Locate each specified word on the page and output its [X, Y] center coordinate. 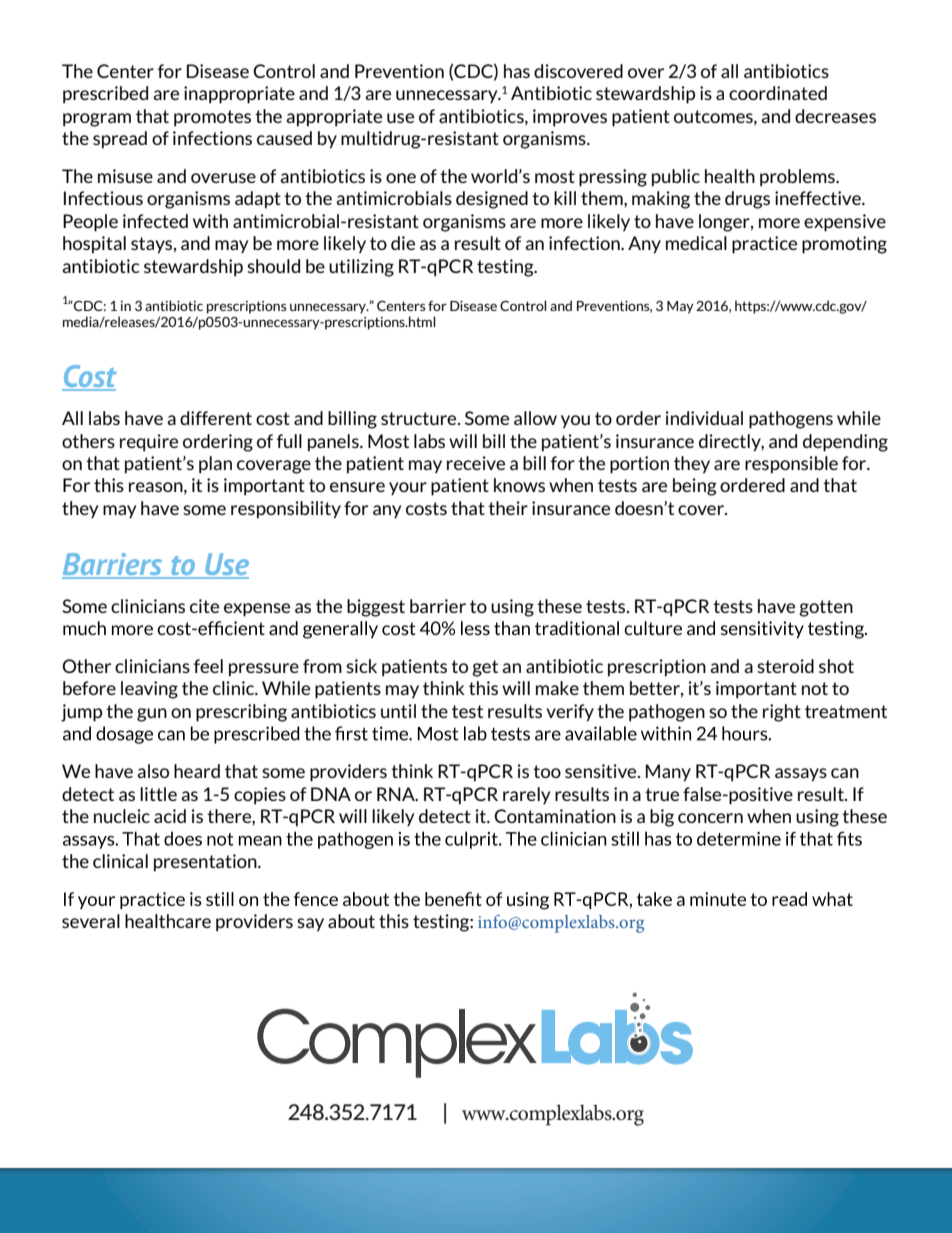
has [517, 71]
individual [704, 418]
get [485, 668]
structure [420, 418]
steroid [785, 666]
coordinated [778, 93]
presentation [206, 863]
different [216, 418]
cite [204, 606]
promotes [212, 118]
